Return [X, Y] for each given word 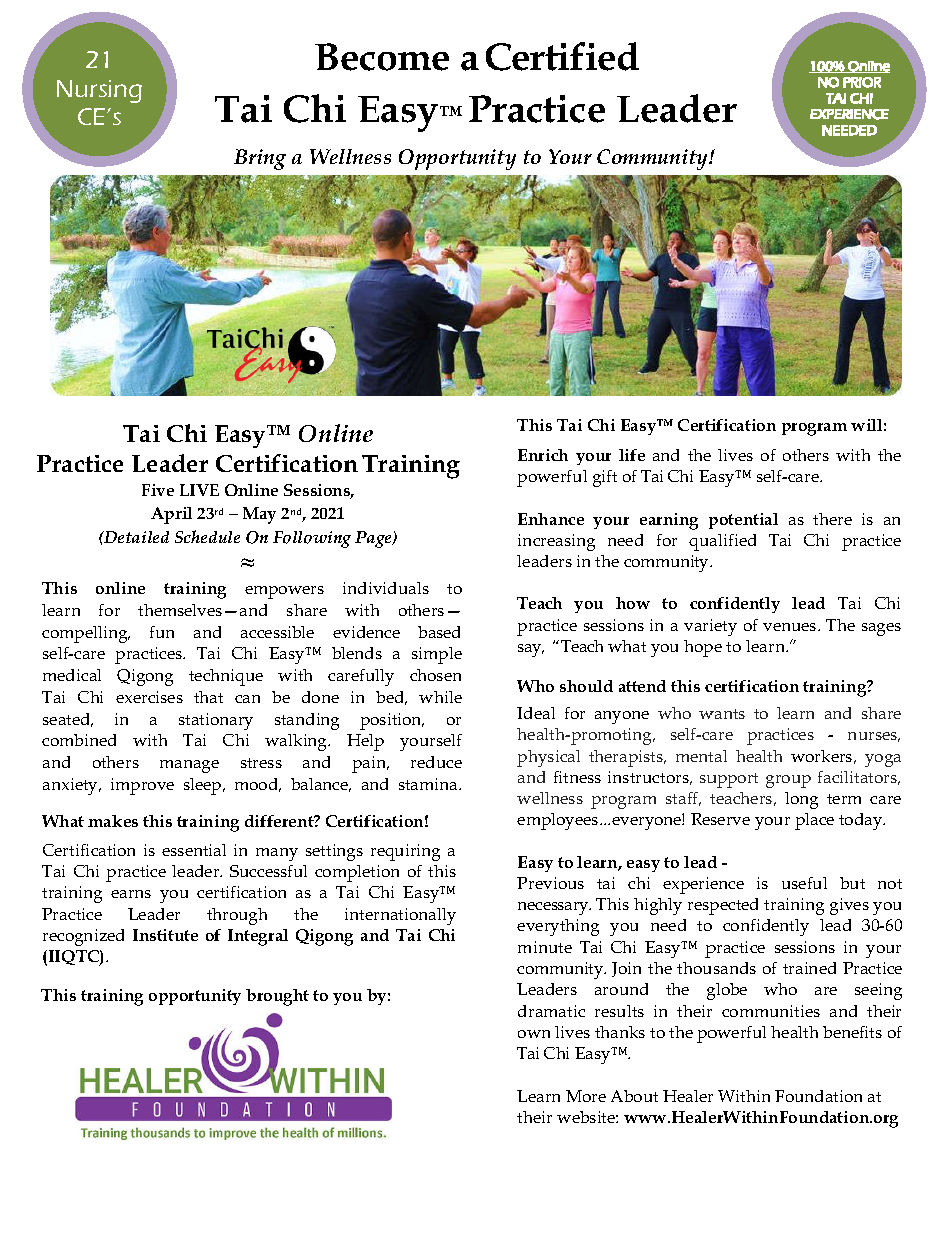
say [531, 650]
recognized [83, 937]
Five [158, 490]
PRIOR [862, 82]
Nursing [99, 91]
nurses [874, 737]
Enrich [543, 455]
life [632, 455]
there [832, 519]
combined [79, 740]
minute [545, 947]
